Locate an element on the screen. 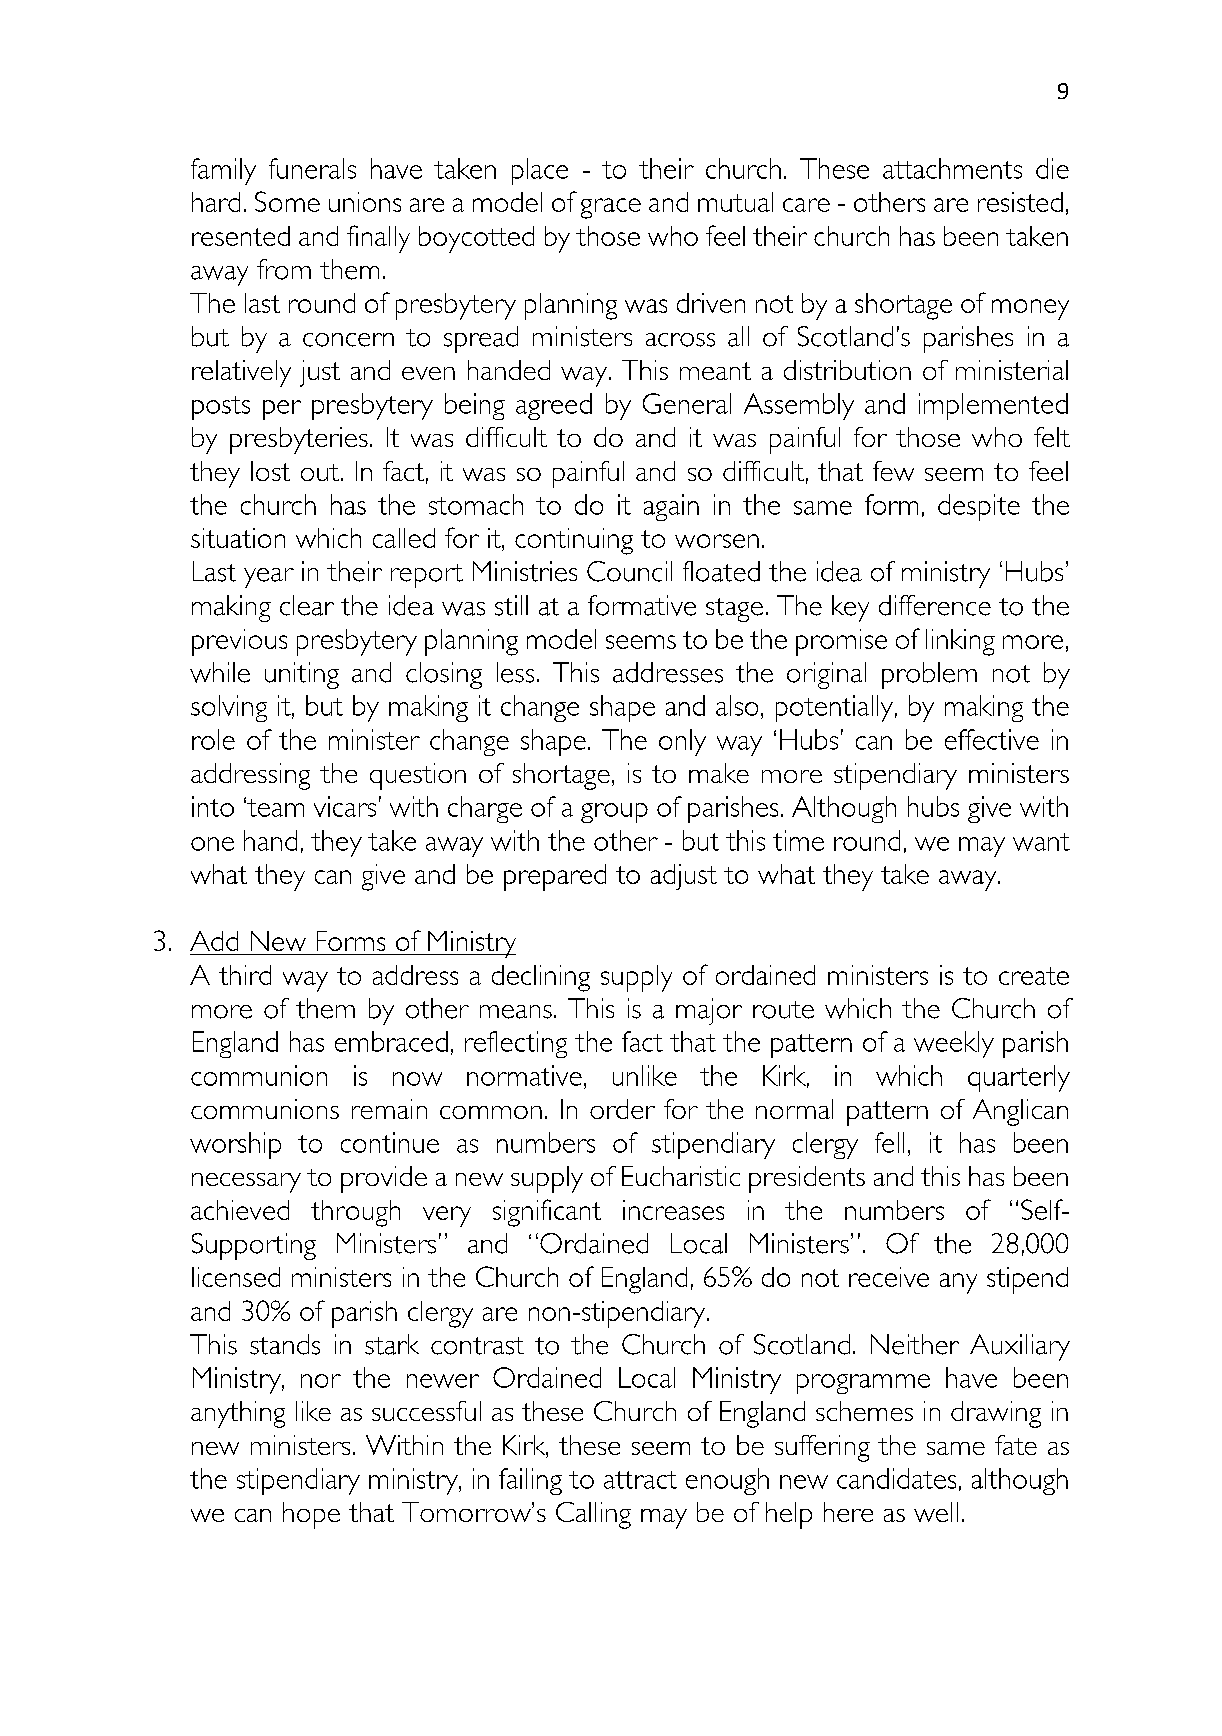  attract is located at coordinates (640, 1480).
